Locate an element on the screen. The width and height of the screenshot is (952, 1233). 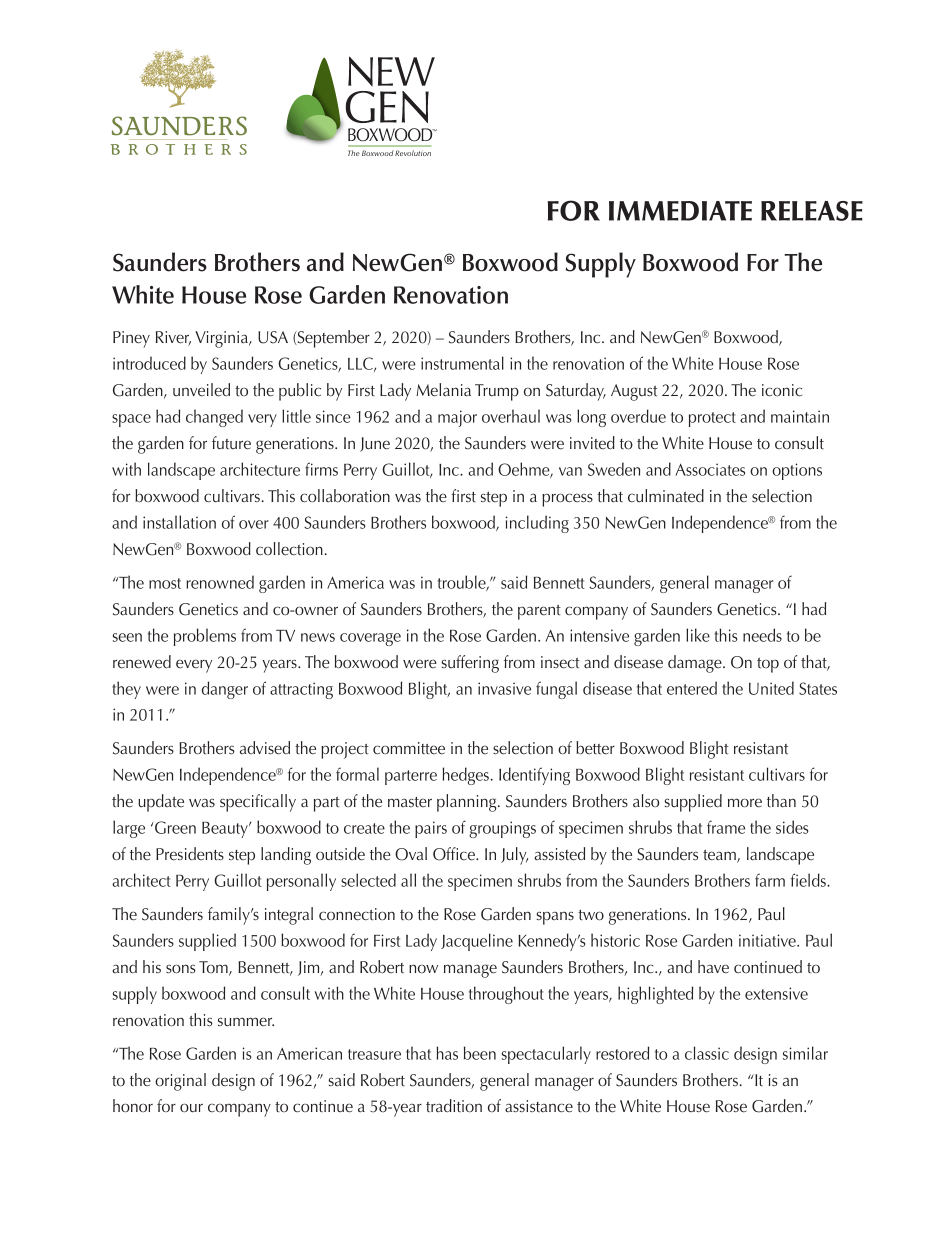
RELEASE is located at coordinates (812, 211).
